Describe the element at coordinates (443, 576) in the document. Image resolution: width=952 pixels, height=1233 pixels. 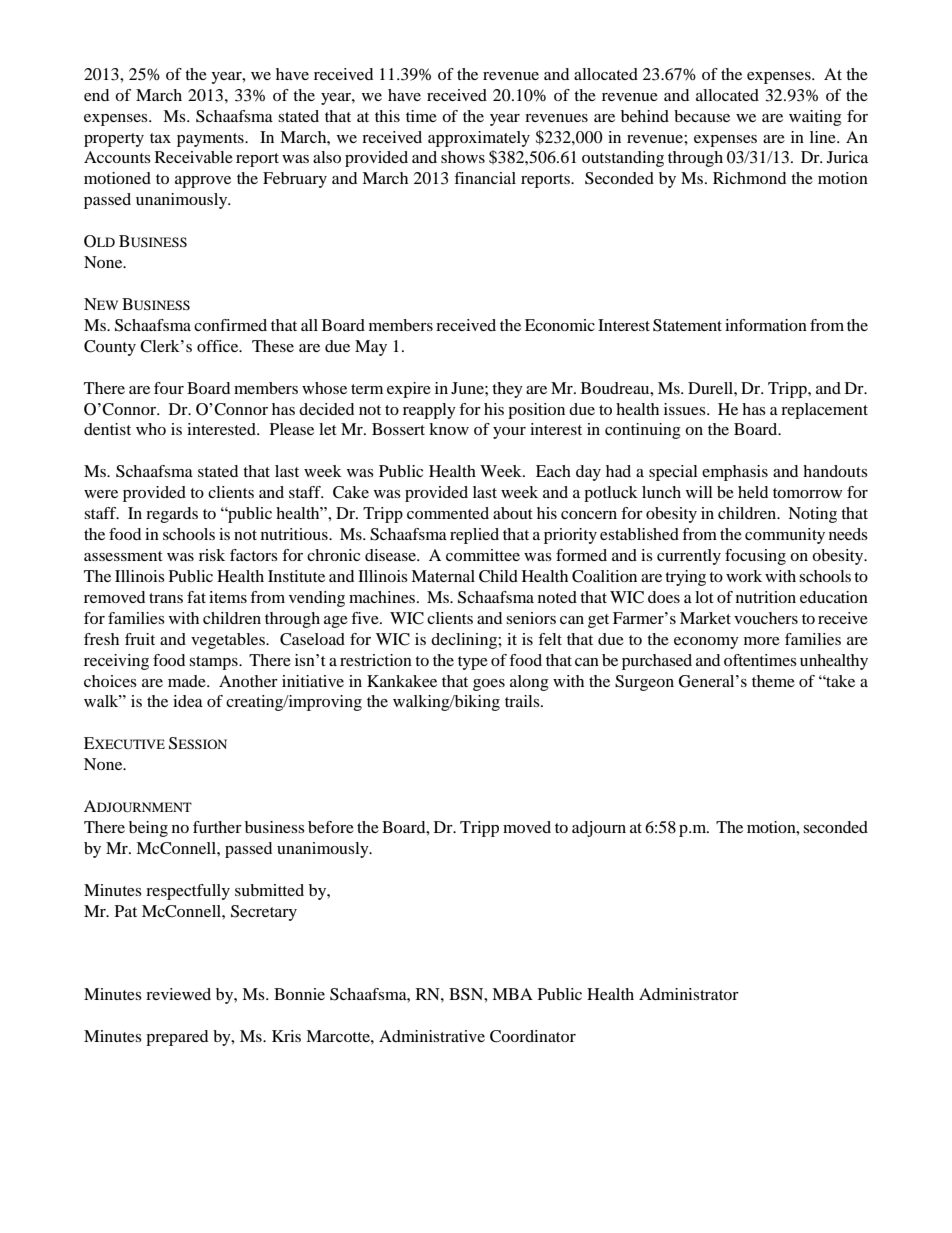
I see `Maternal` at that location.
